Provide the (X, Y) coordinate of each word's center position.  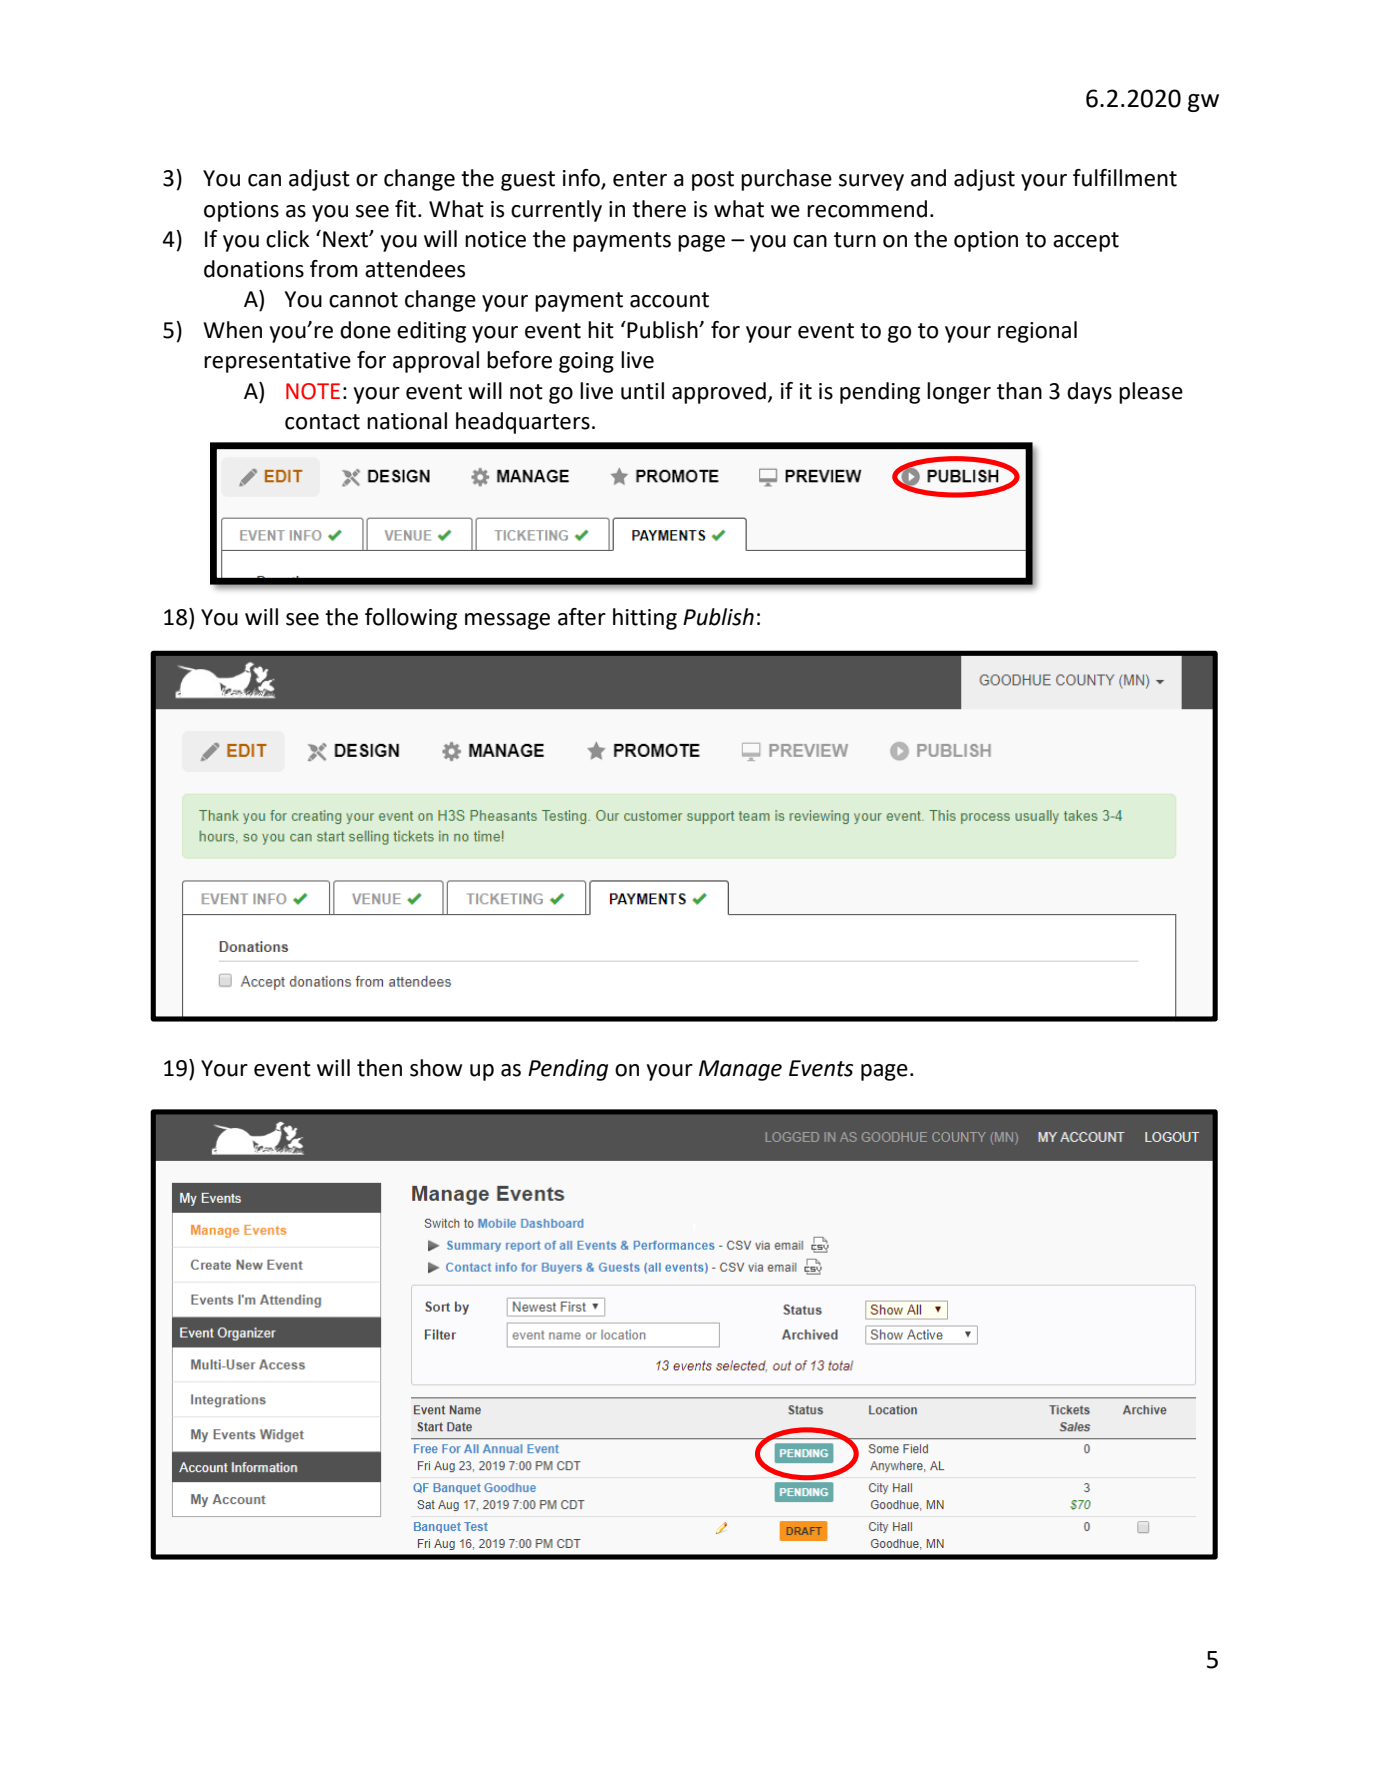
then (379, 1068)
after (582, 617)
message (507, 621)
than (1019, 391)
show (436, 1068)
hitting (645, 619)
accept (1086, 242)
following (411, 619)
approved (719, 393)
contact (322, 422)
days (1089, 393)
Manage (740, 1070)
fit (407, 209)
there (659, 209)
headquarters (523, 423)
